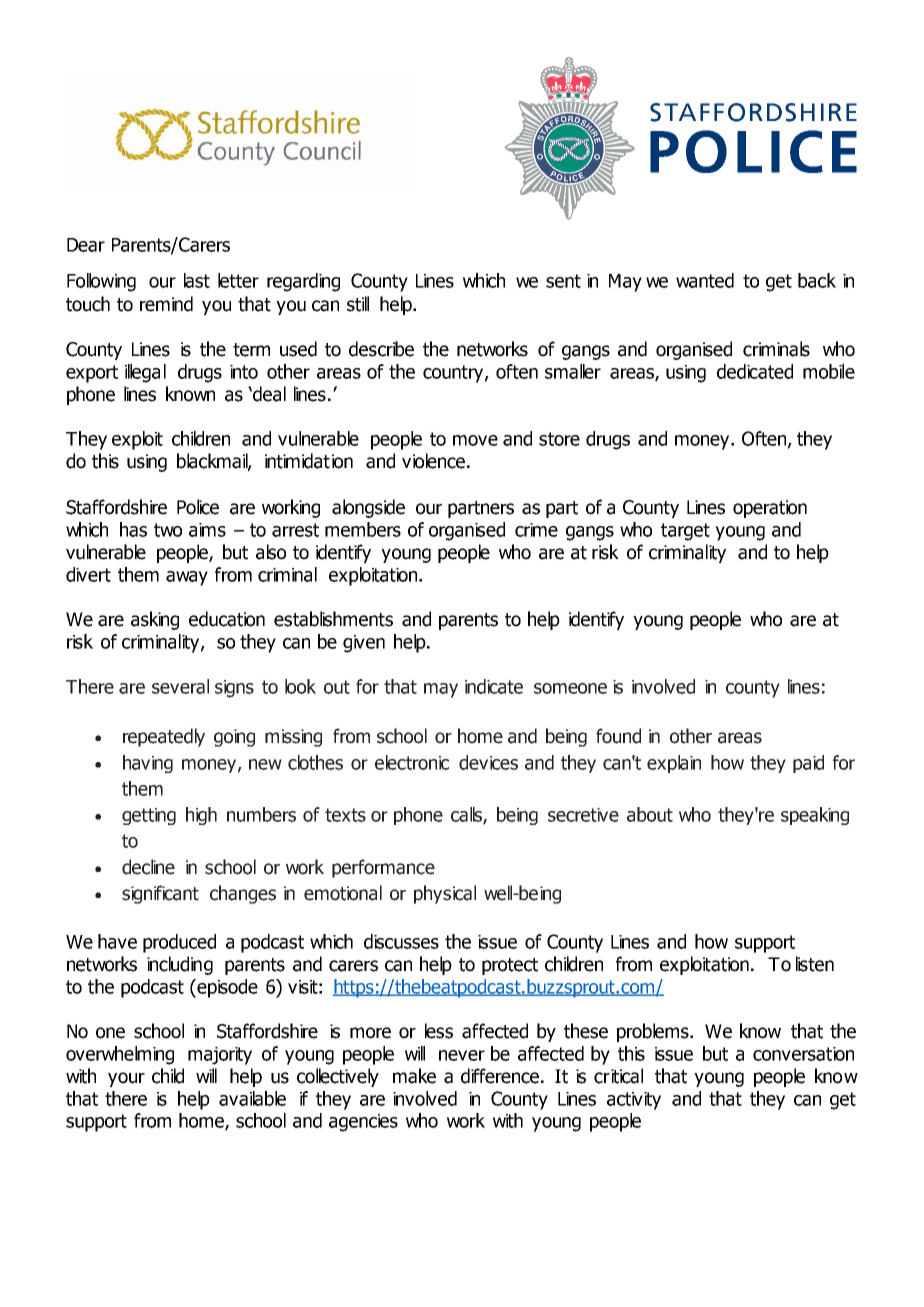 This screenshot has height=1307, width=924. I want to click on your, so click(126, 1079).
